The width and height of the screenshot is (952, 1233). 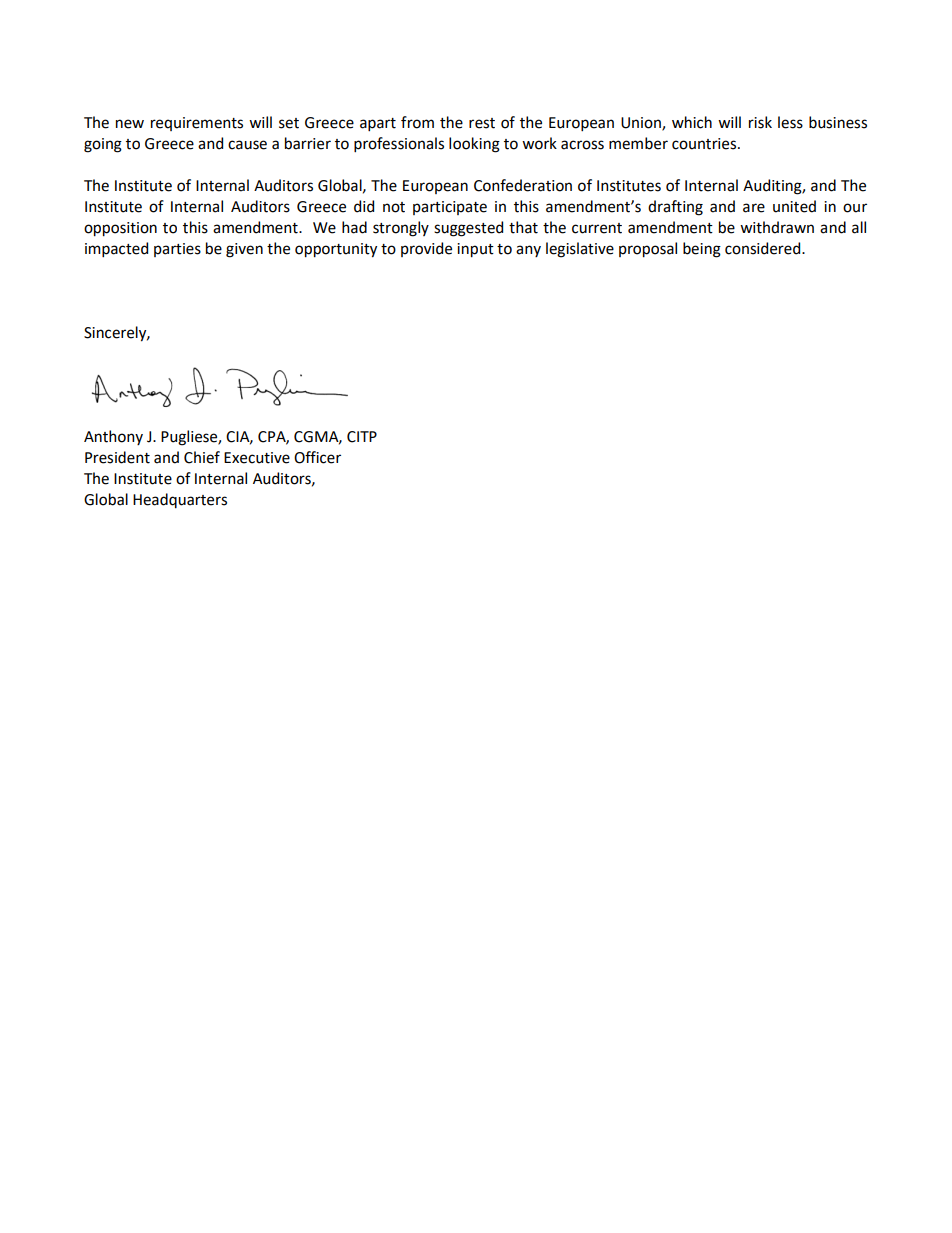 I want to click on Officer, so click(x=317, y=457).
